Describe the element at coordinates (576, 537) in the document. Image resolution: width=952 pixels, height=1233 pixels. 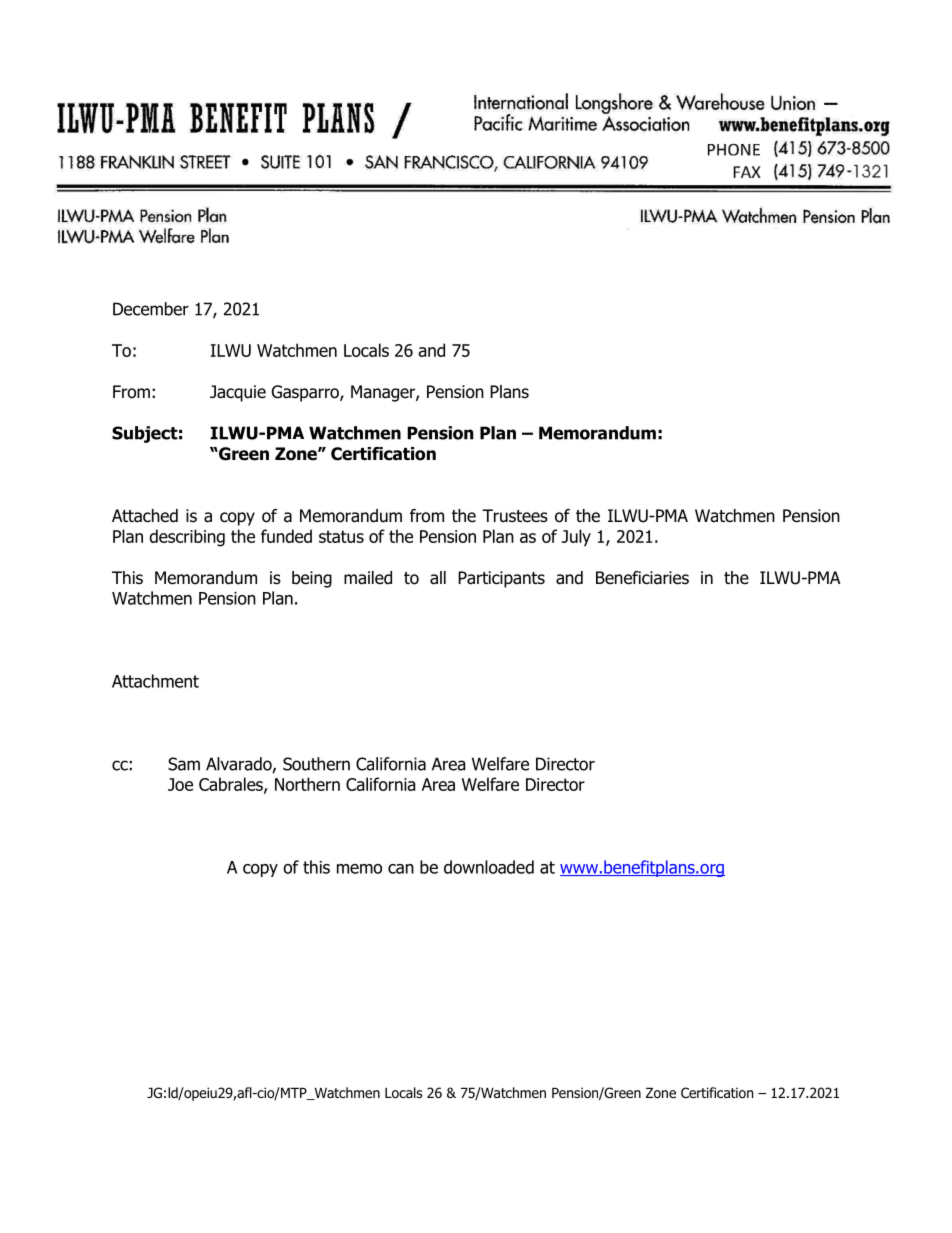
I see `July` at that location.
